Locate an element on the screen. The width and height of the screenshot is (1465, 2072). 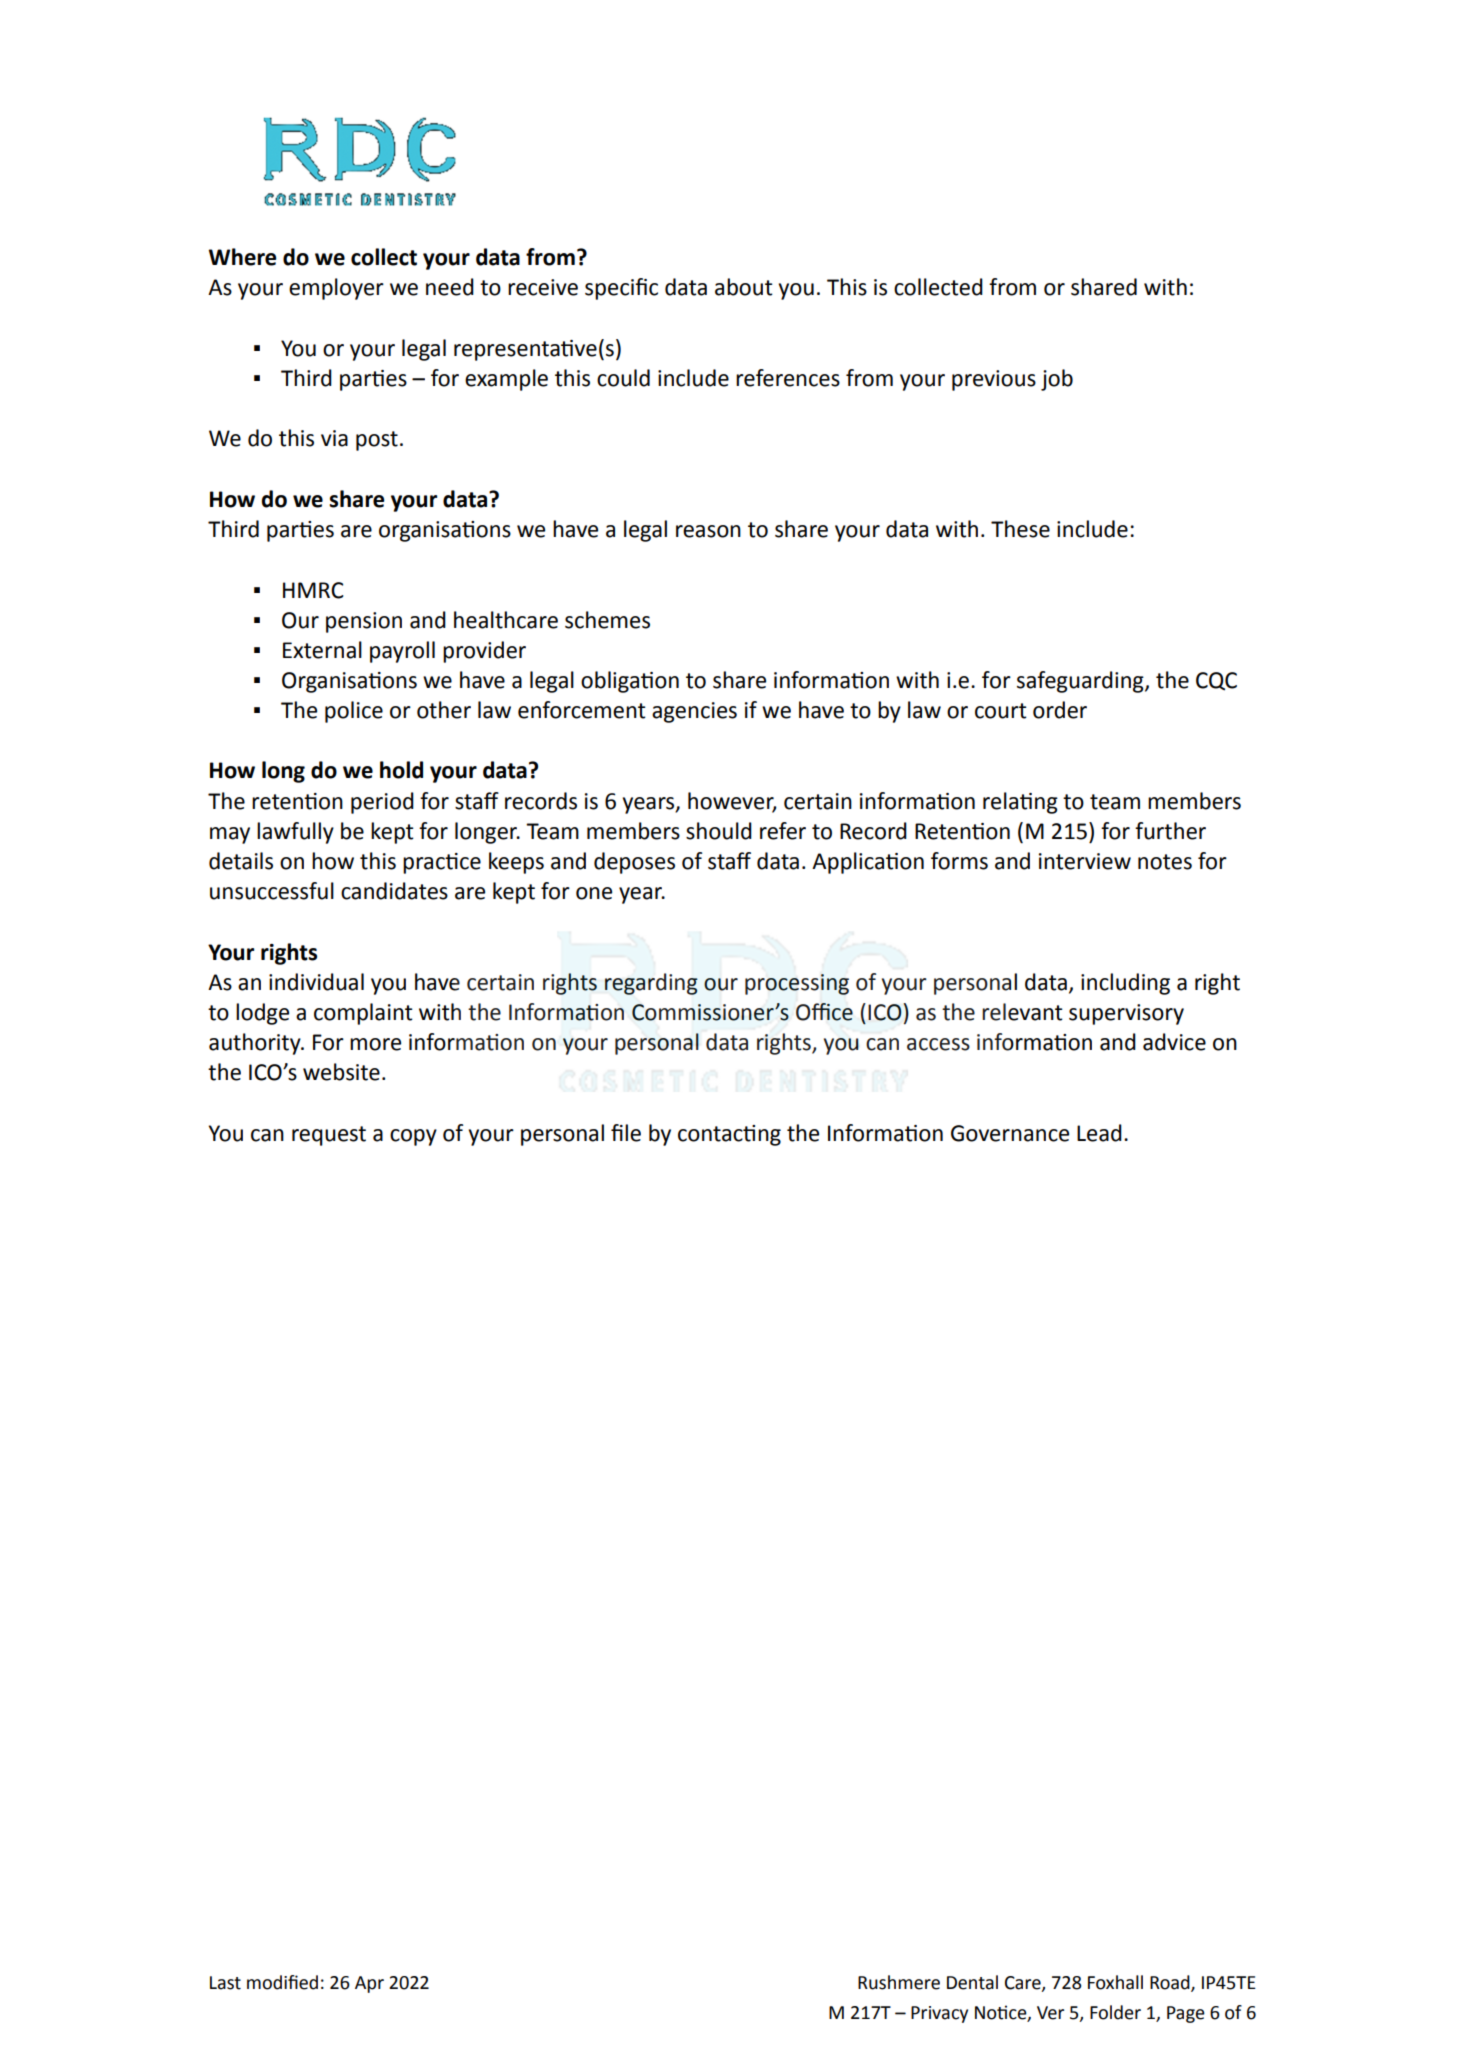
employer is located at coordinates (336, 289).
